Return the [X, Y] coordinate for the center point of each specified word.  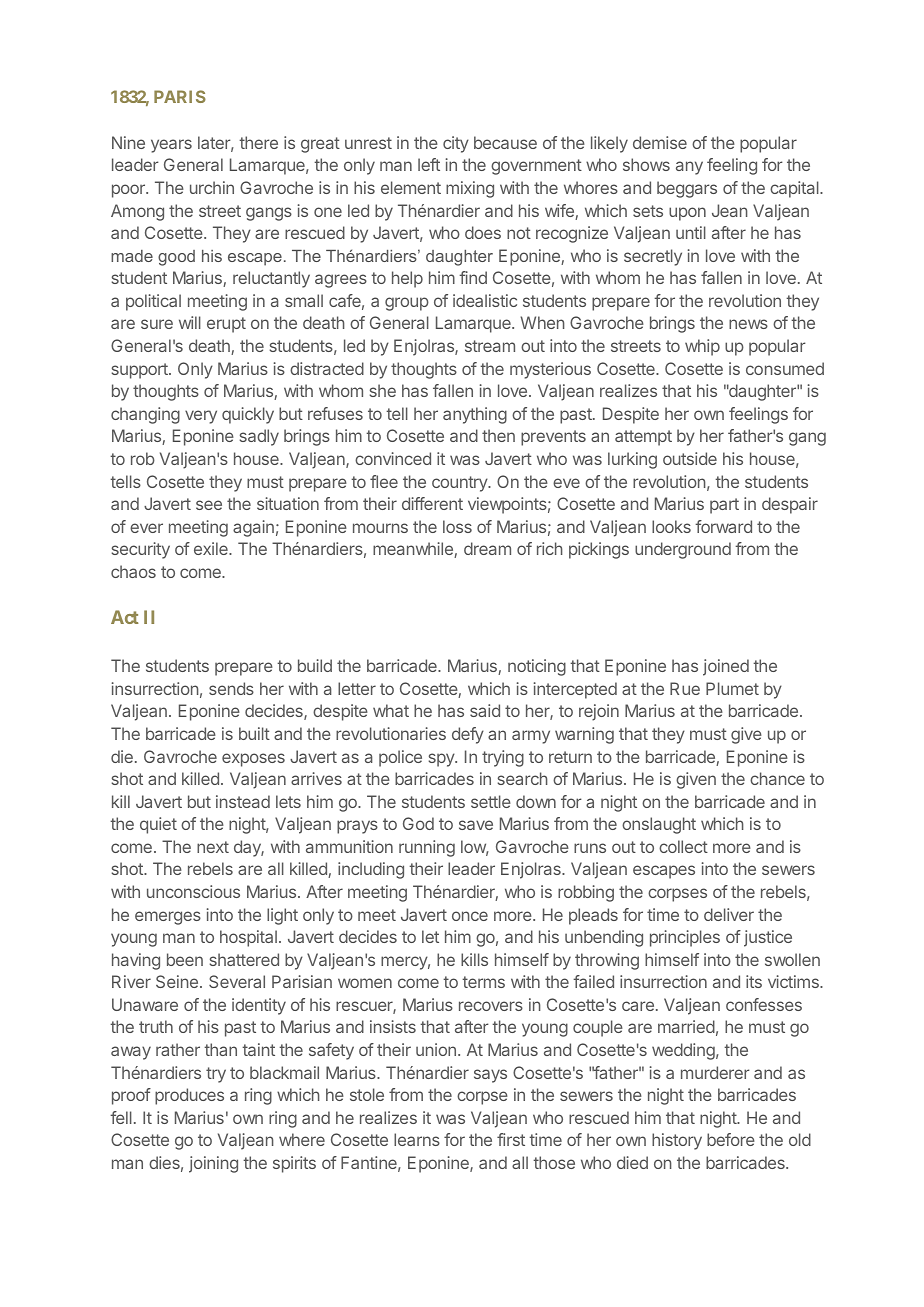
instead [243, 801]
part [724, 506]
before [731, 1139]
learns [417, 1139]
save [476, 825]
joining [213, 1164]
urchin [212, 187]
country [461, 484]
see [209, 505]
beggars [687, 189]
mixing [470, 189]
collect [683, 846]
